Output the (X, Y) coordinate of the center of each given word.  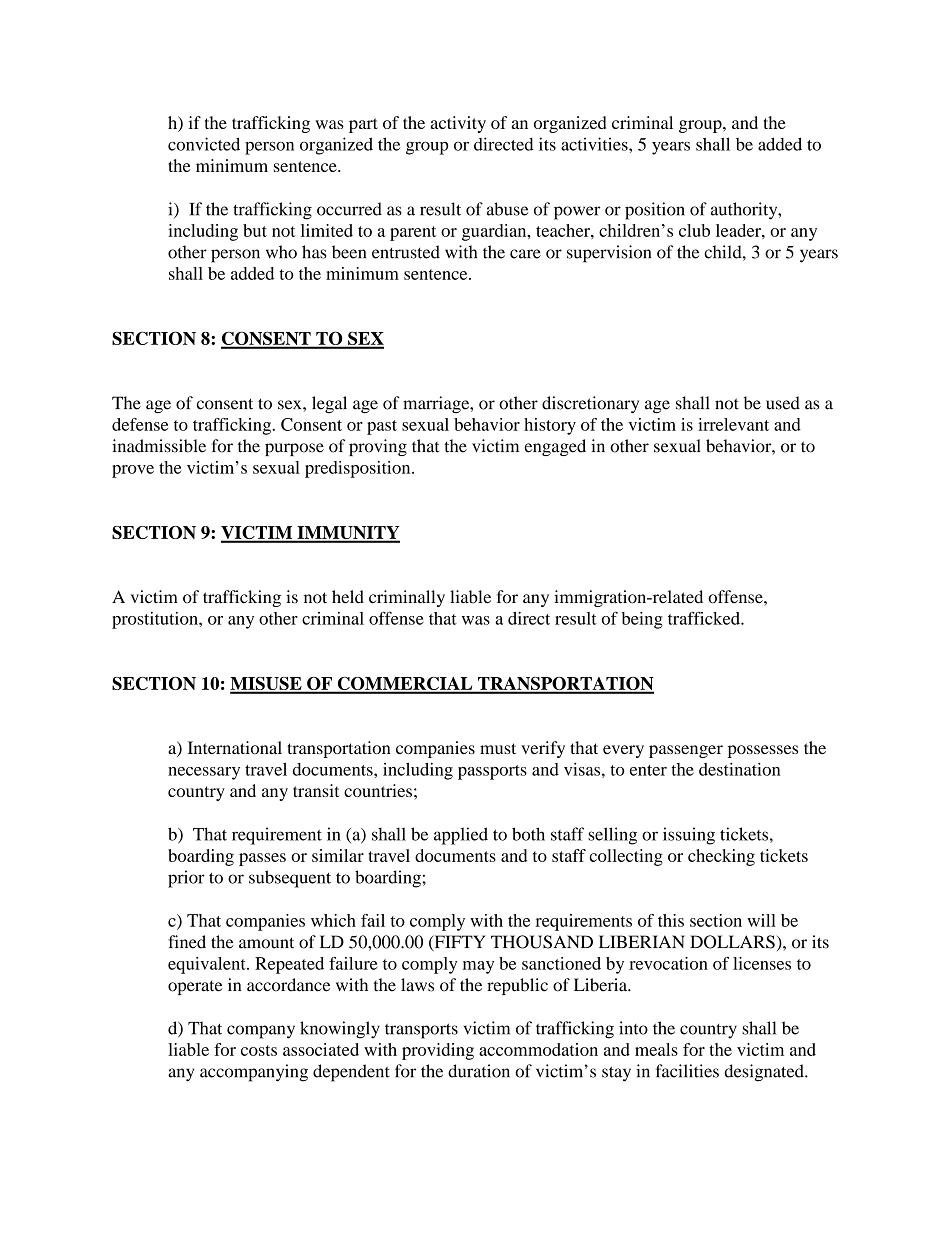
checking (721, 857)
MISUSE (267, 685)
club (694, 230)
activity (458, 124)
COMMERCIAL (405, 685)
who (281, 252)
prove (133, 471)
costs (259, 1050)
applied (461, 836)
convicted (204, 144)
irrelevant (733, 424)
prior (186, 879)
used (783, 403)
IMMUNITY (347, 534)
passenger (686, 751)
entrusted (406, 252)
